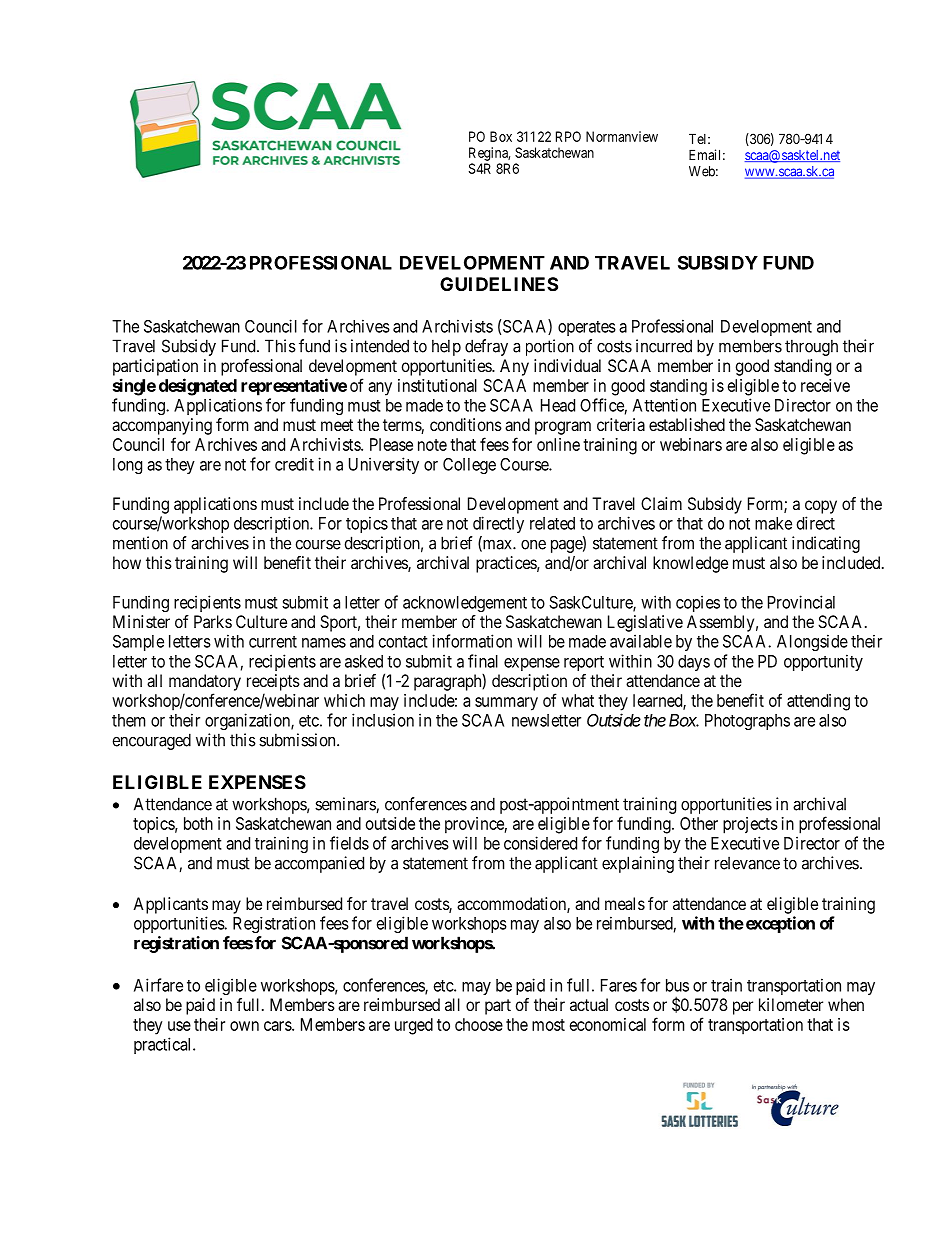 This document has height=1233, width=952. What do you see at coordinates (568, 136) in the document?
I see `RPO` at bounding box center [568, 136].
